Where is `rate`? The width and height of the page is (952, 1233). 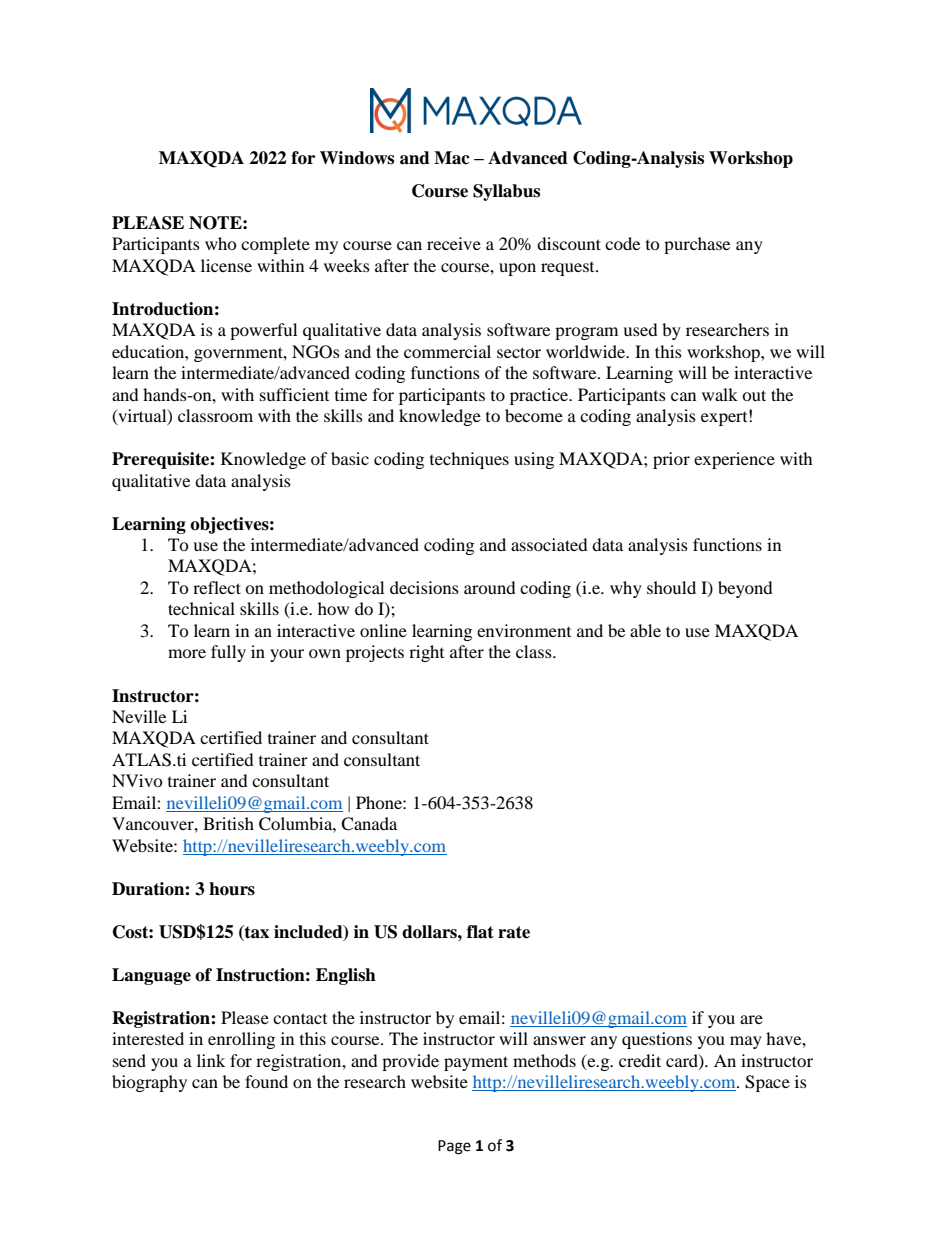 rate is located at coordinates (514, 932).
